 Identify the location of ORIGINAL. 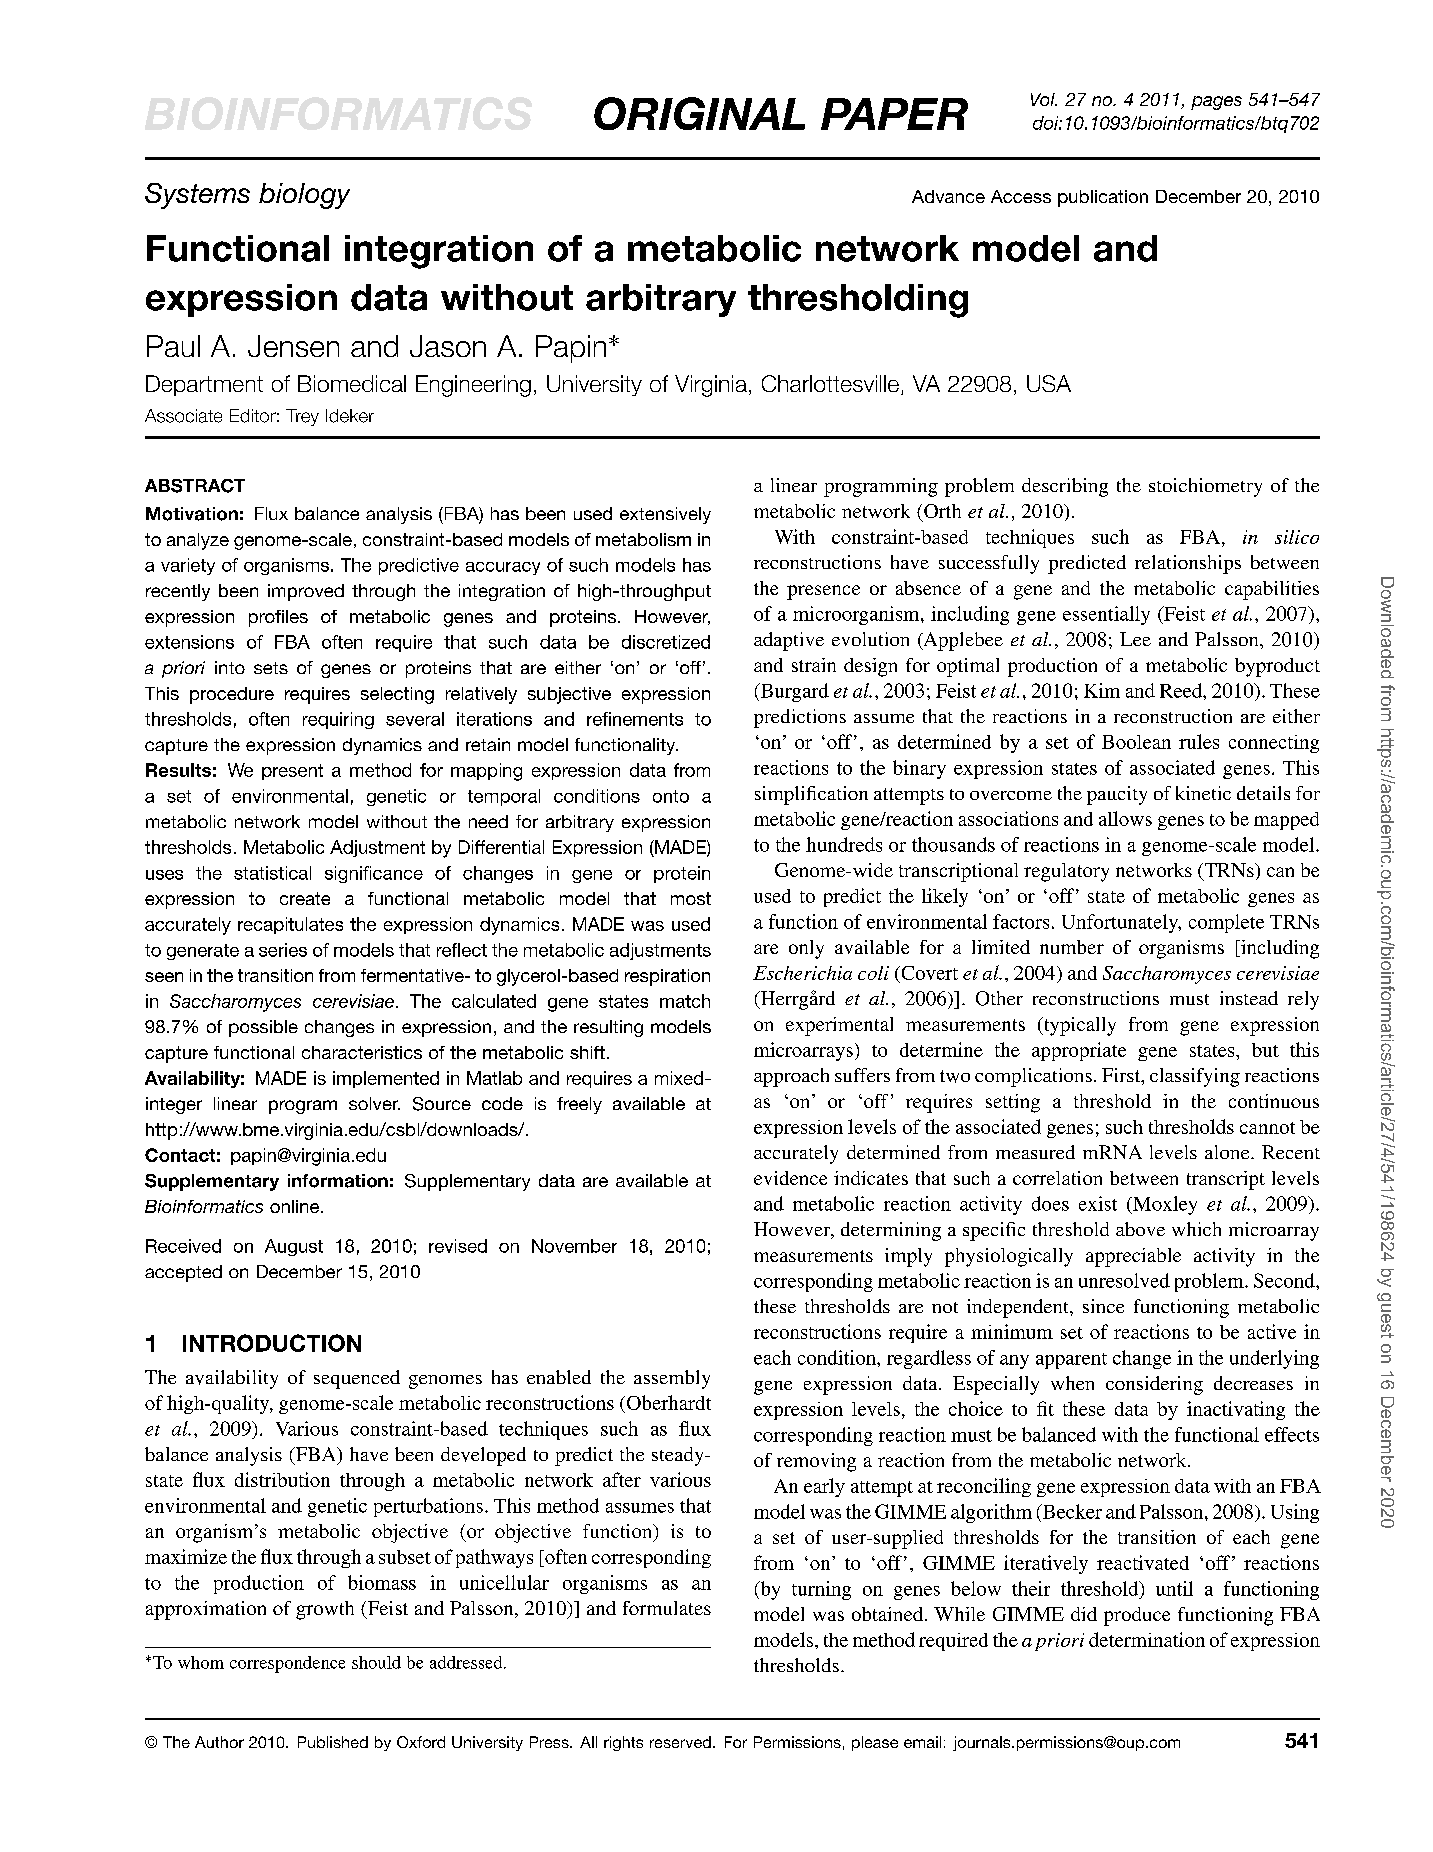
(699, 113).
